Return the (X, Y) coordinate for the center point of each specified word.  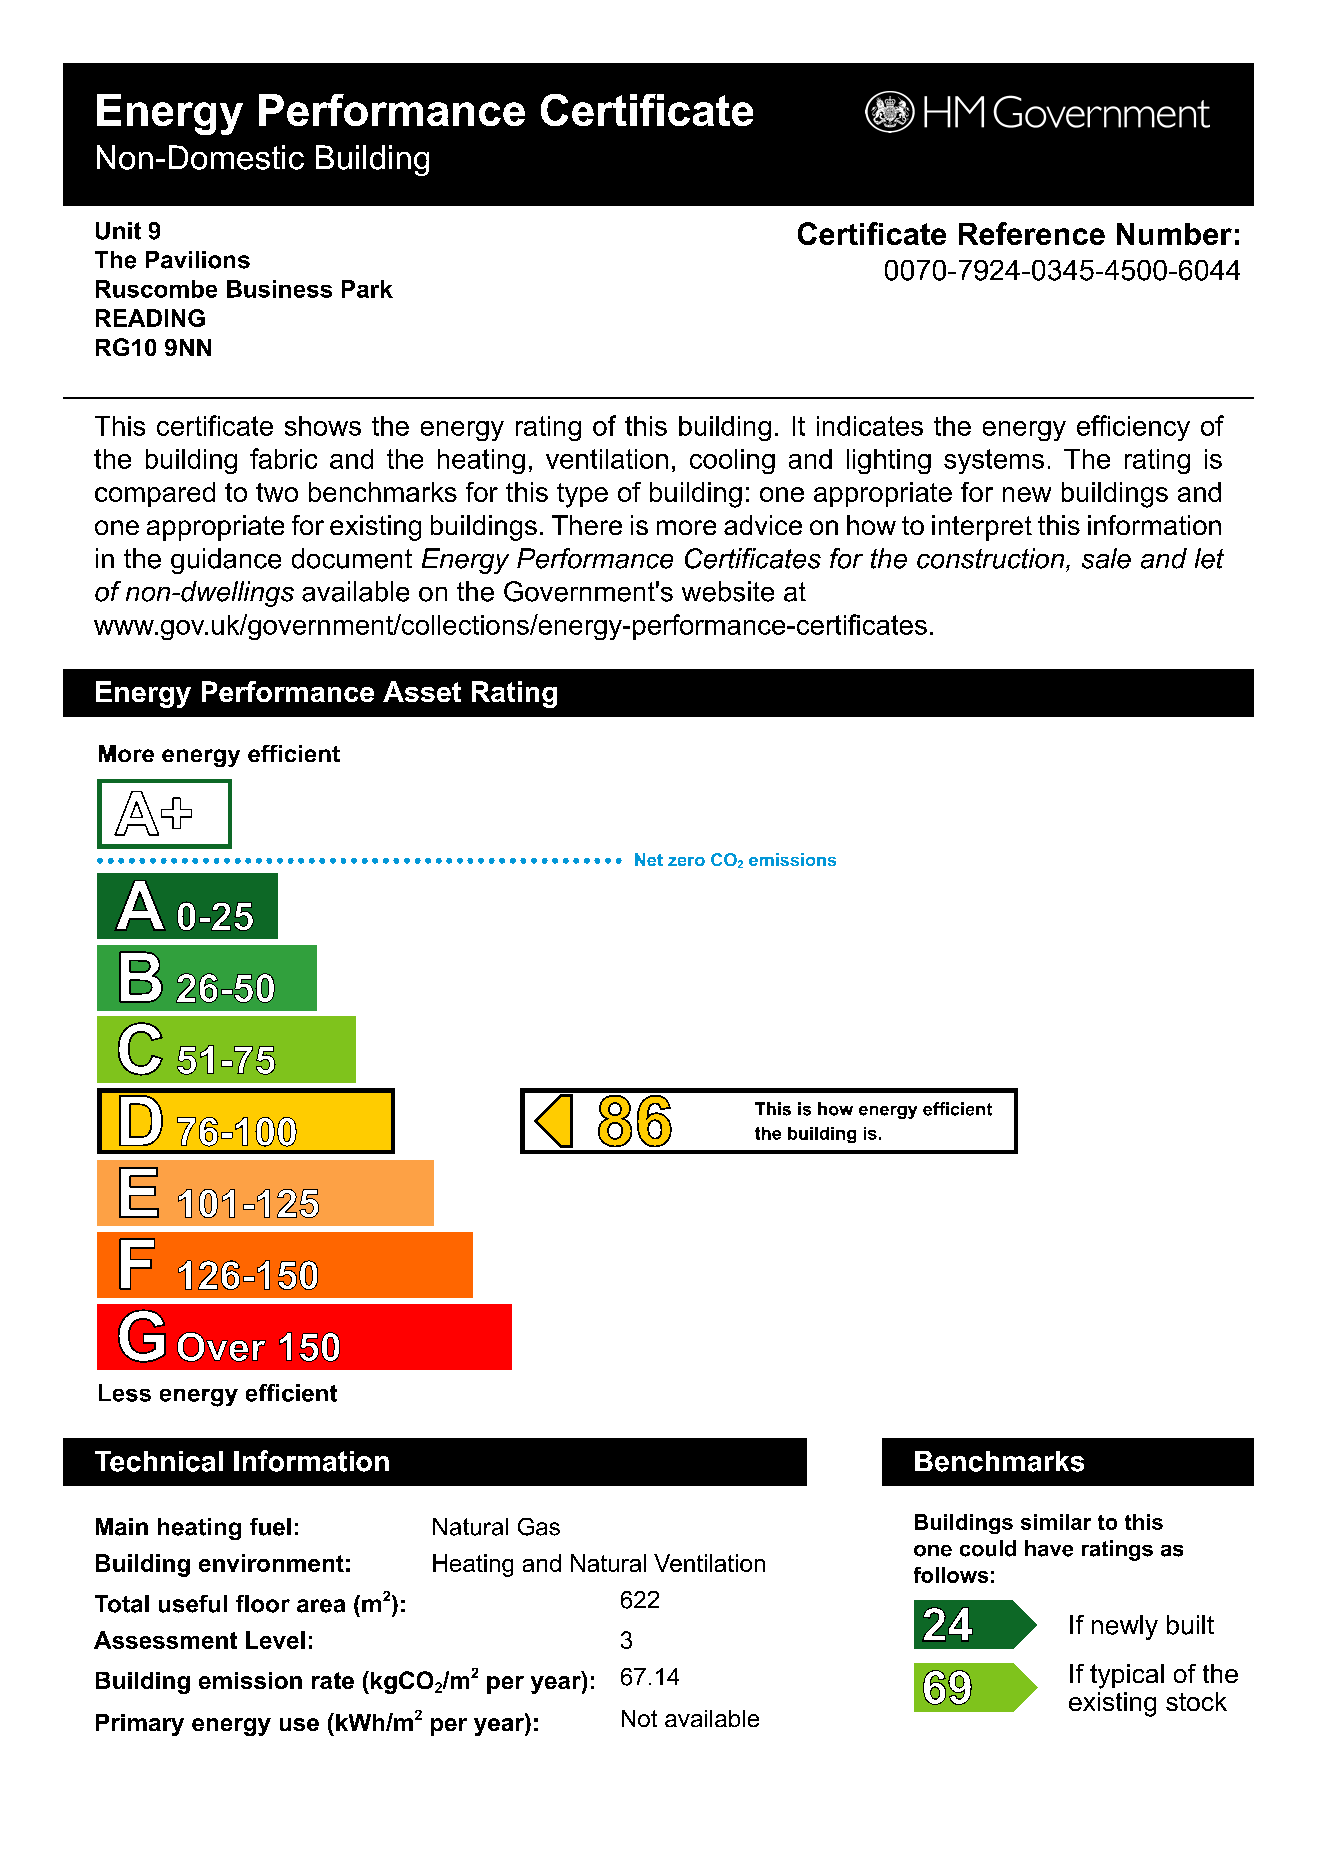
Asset (422, 691)
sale (1106, 558)
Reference (1032, 233)
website (728, 591)
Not (639, 1718)
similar (1056, 1522)
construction (990, 558)
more (686, 527)
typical (1127, 1676)
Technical (159, 1461)
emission (250, 1680)
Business (279, 289)
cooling (732, 461)
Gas (539, 1527)
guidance (226, 561)
